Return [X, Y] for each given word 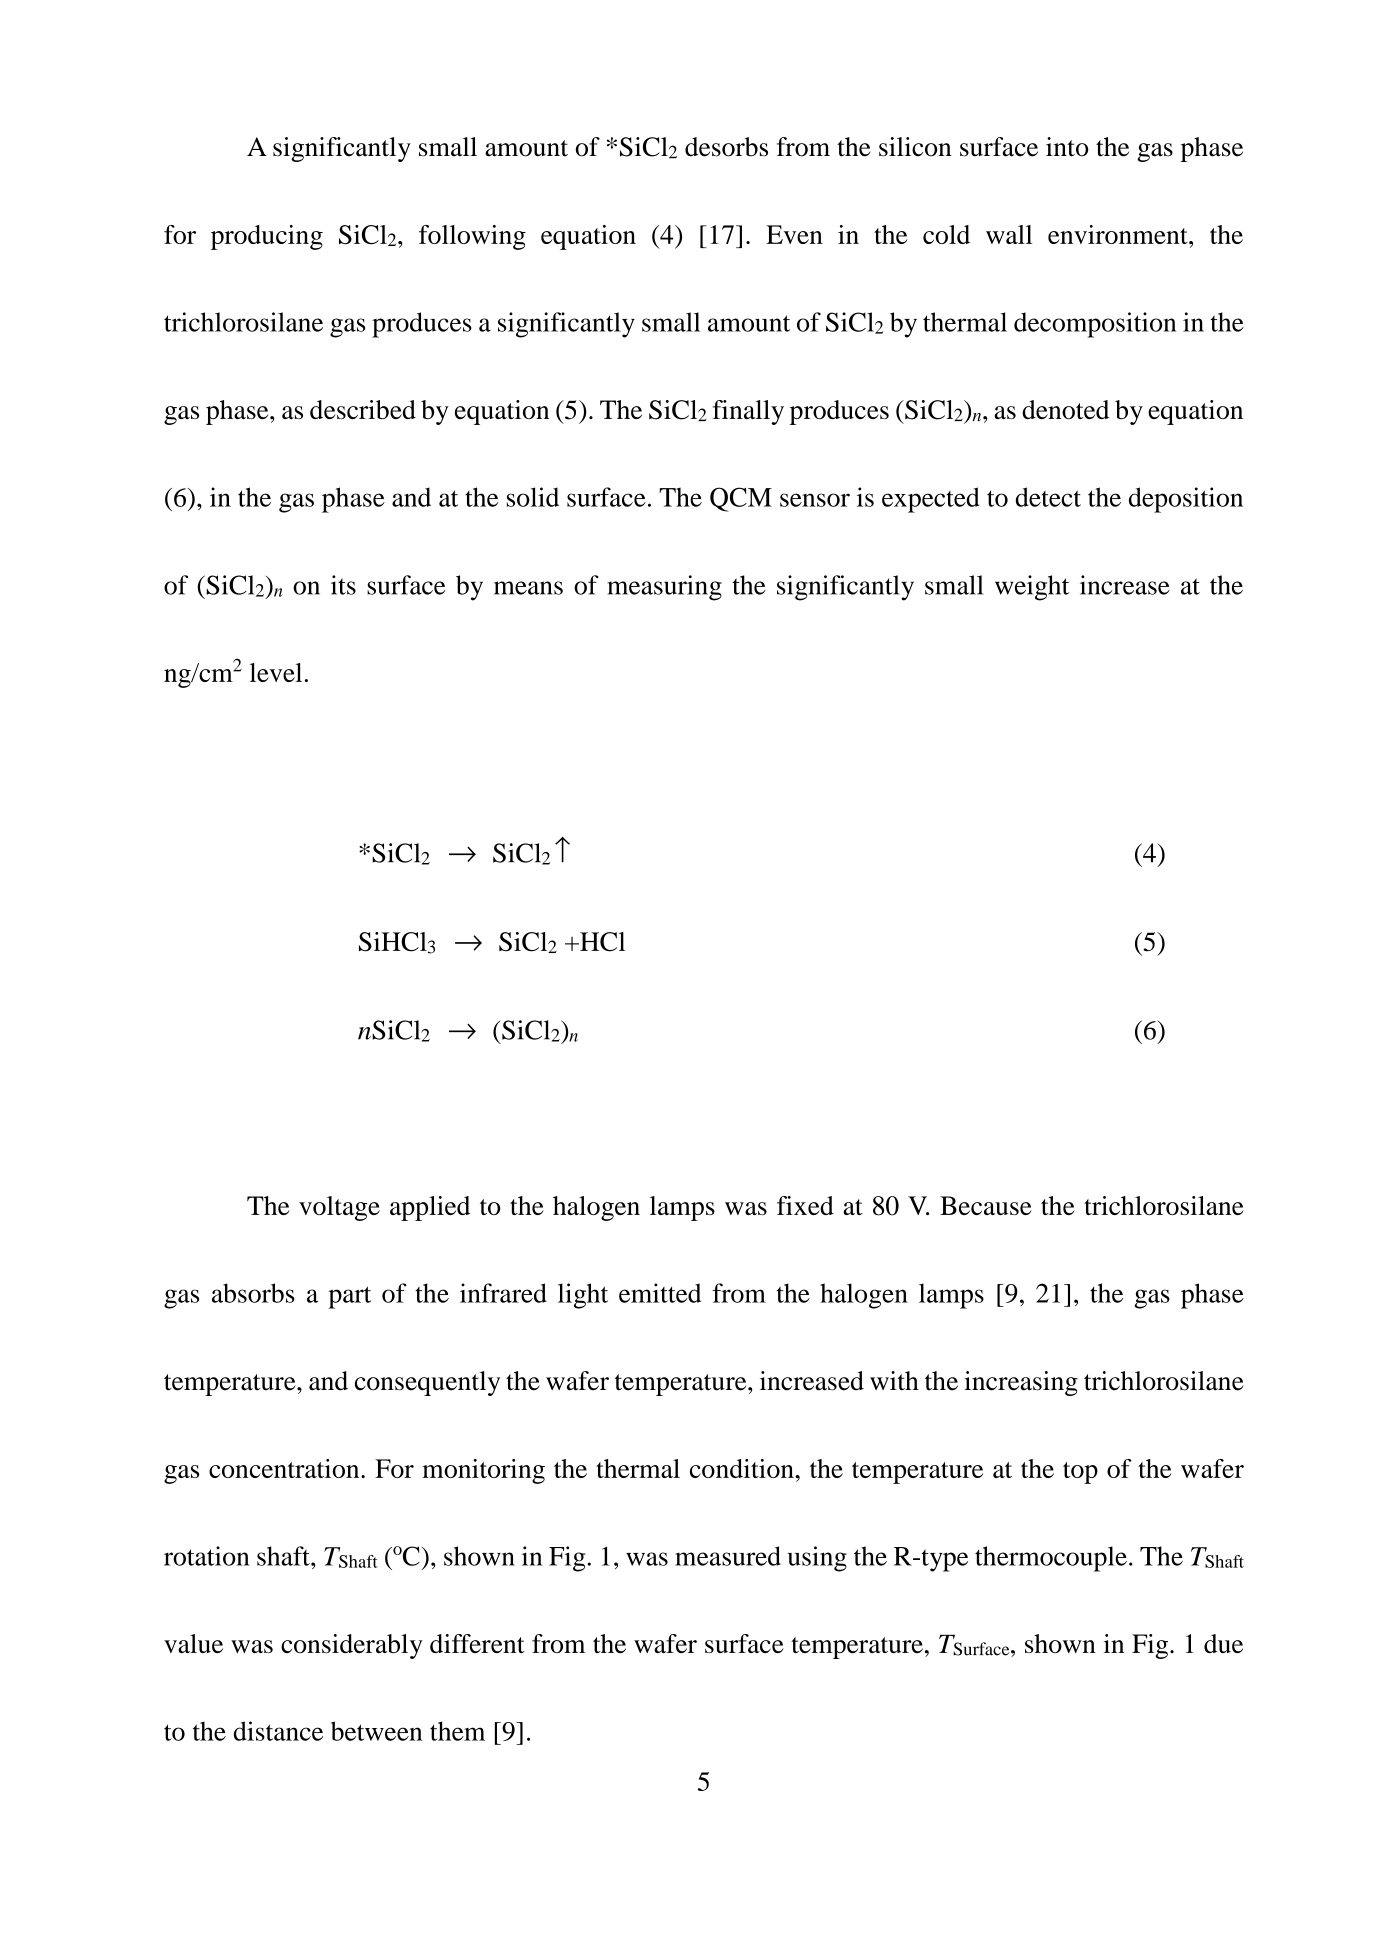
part [349, 1297]
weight [1032, 588]
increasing [1021, 1383]
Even [794, 234]
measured [728, 1556]
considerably [352, 1646]
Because [986, 1205]
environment [1119, 234]
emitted [660, 1293]
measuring [664, 588]
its [343, 585]
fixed [805, 1205]
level [276, 672]
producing [267, 237]
